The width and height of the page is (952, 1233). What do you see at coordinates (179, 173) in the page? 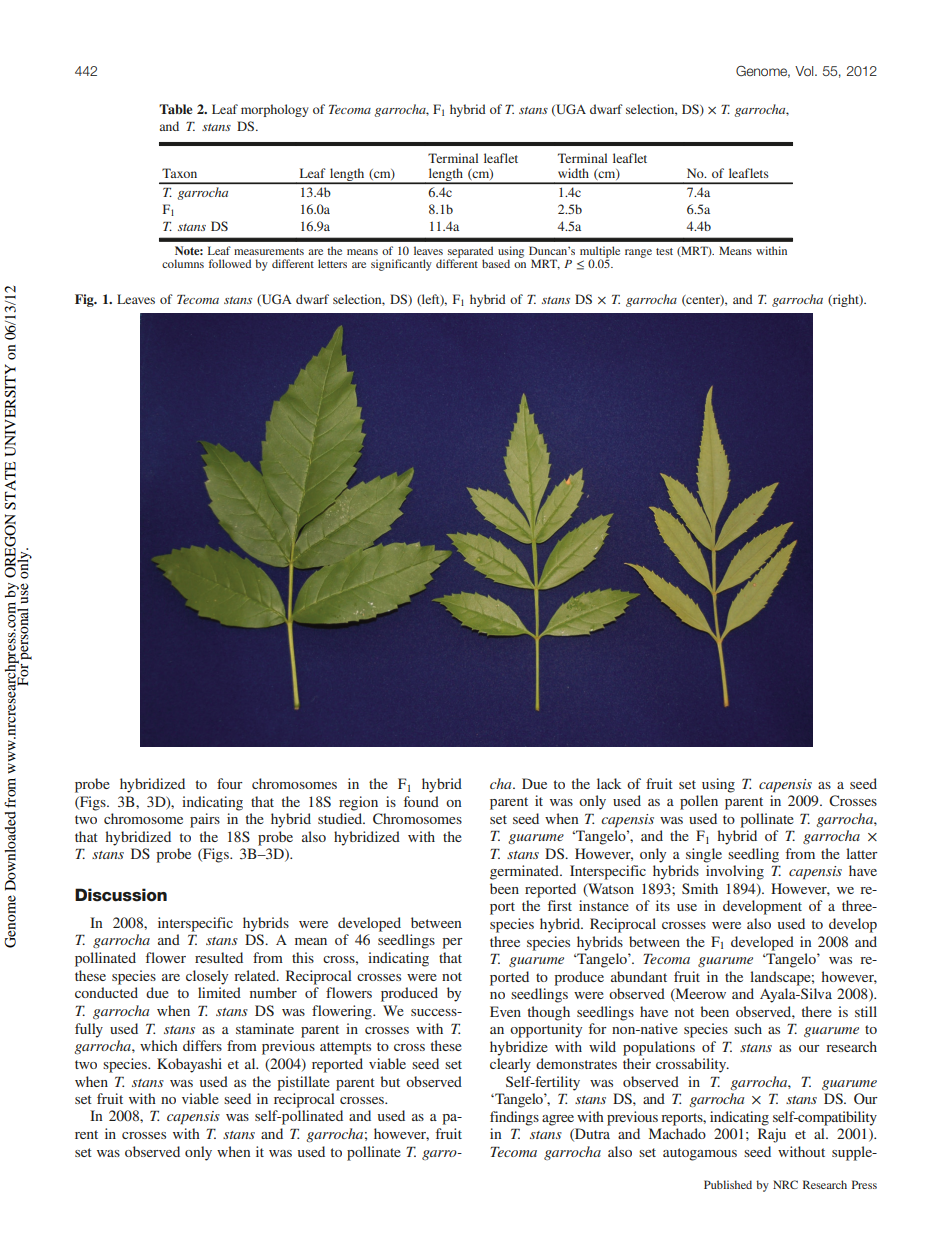
I see `Taxon` at bounding box center [179, 173].
